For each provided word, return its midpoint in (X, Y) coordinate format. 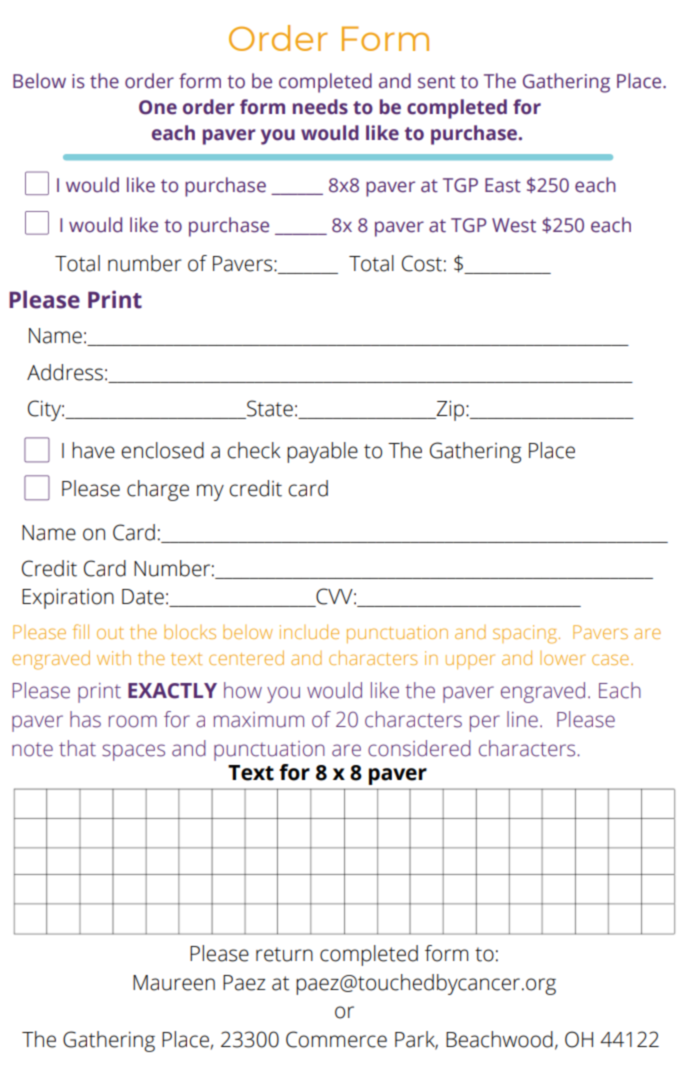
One (158, 107)
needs (320, 107)
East (503, 185)
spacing (526, 634)
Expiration (68, 598)
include (309, 631)
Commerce (336, 1039)
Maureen (174, 983)
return (284, 954)
